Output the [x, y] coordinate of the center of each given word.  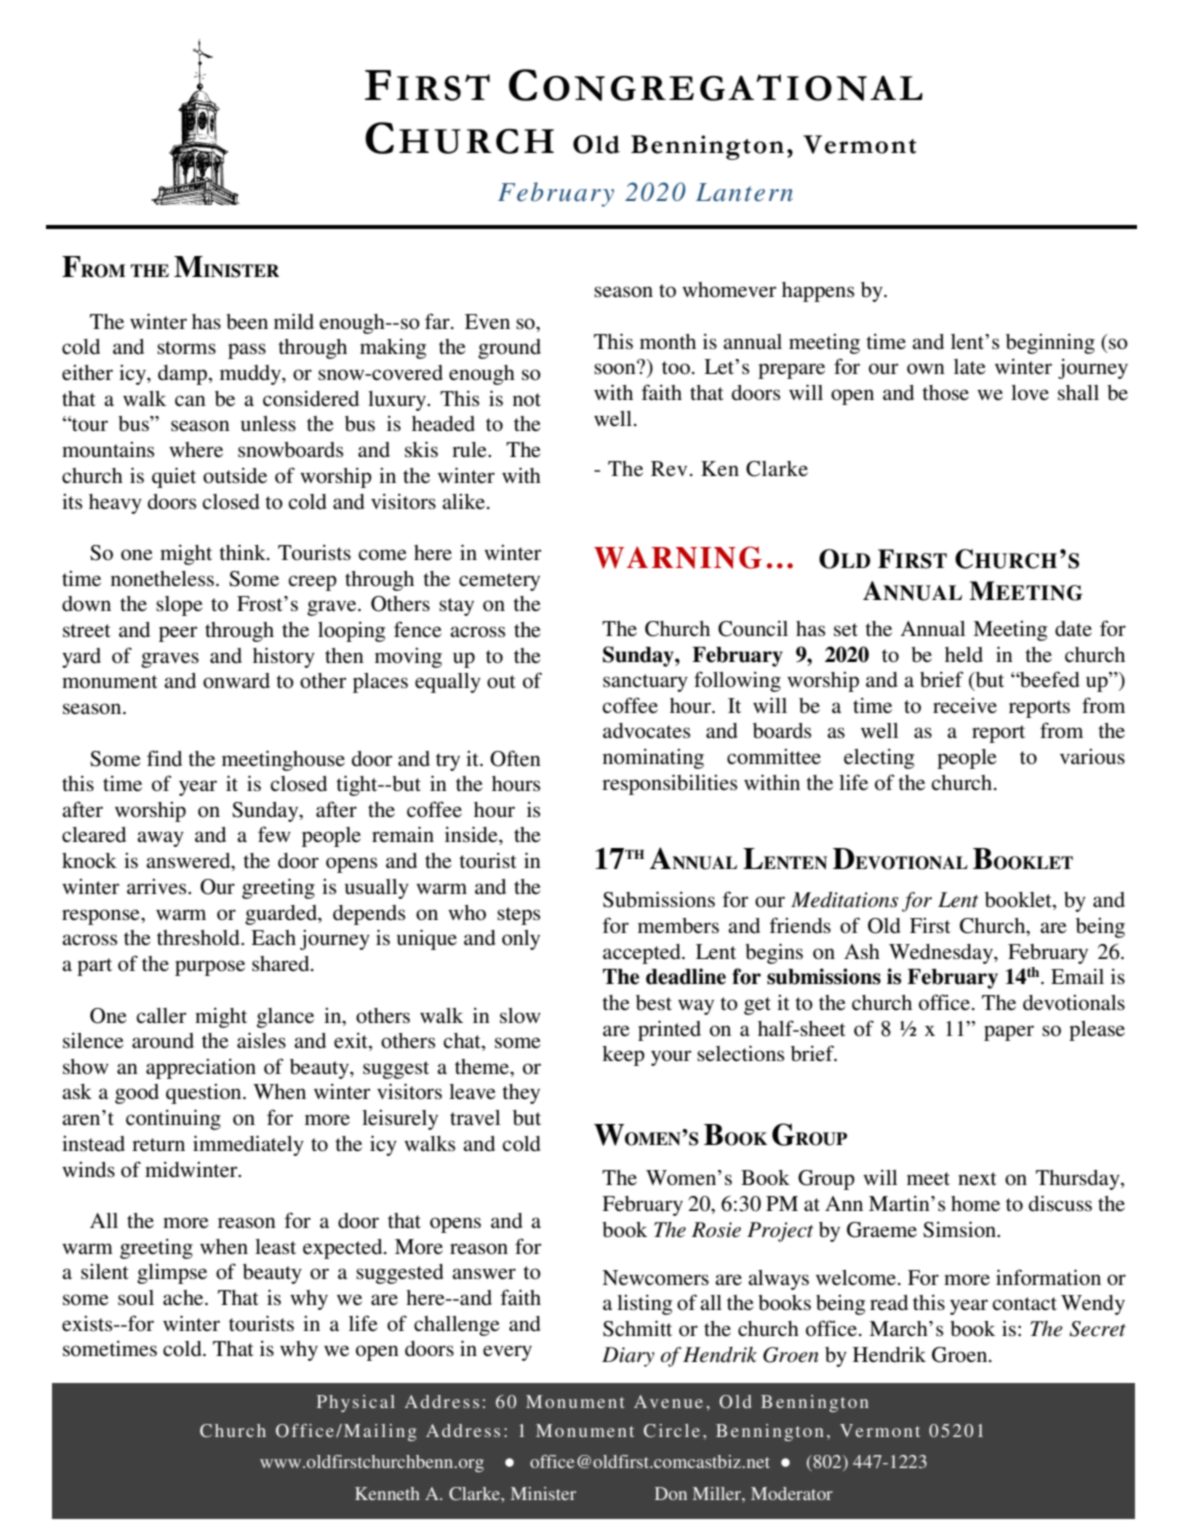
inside [472, 834]
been [247, 322]
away [160, 839]
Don [671, 1493]
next [977, 1178]
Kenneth [387, 1493]
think [243, 552]
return [158, 1145]
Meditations [844, 899]
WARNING [678, 557]
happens [818, 292]
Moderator [792, 1493]
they [521, 1094]
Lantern [744, 192]
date [1073, 629]
